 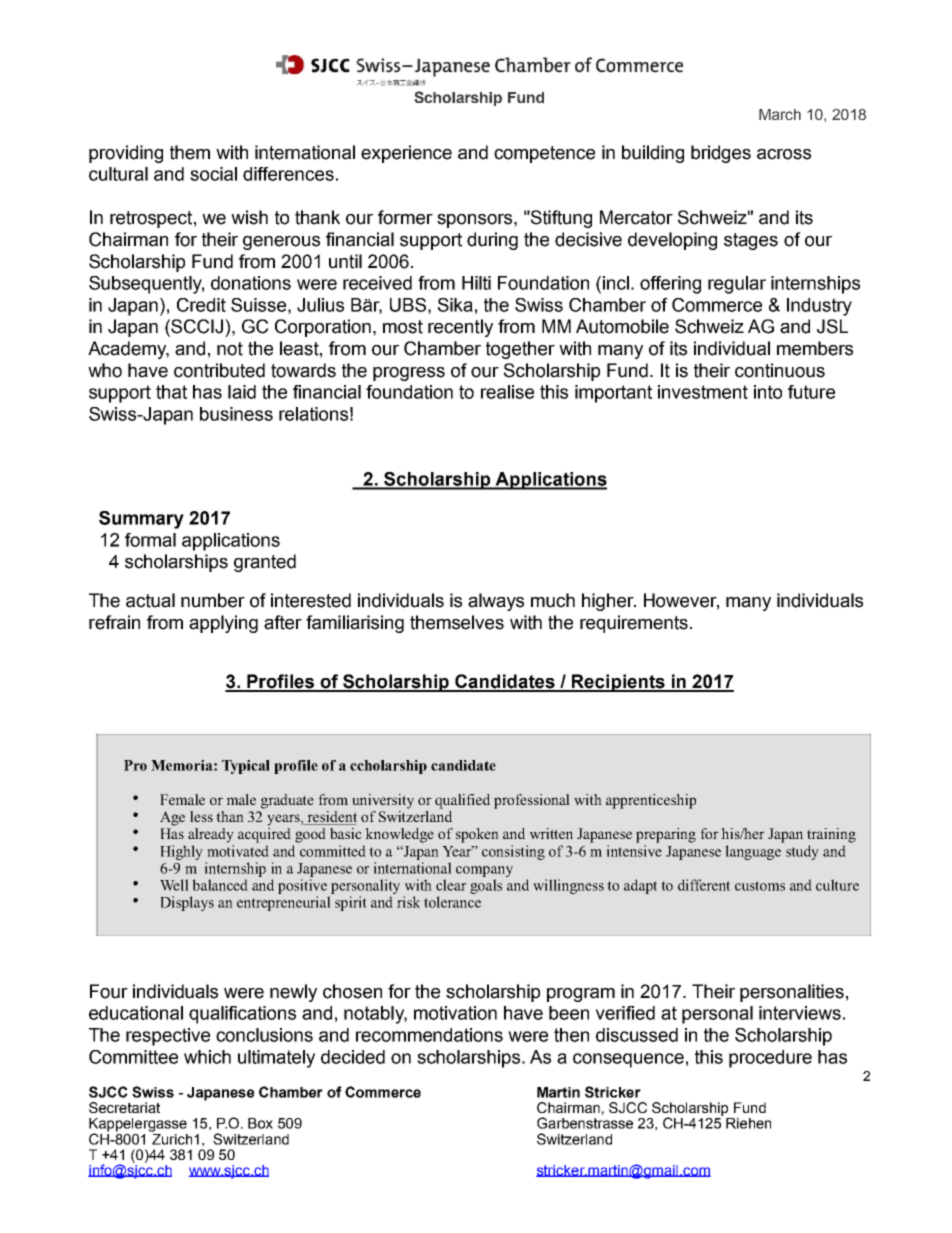 What do you see at coordinates (187, 903) in the page?
I see `Displays` at bounding box center [187, 903].
